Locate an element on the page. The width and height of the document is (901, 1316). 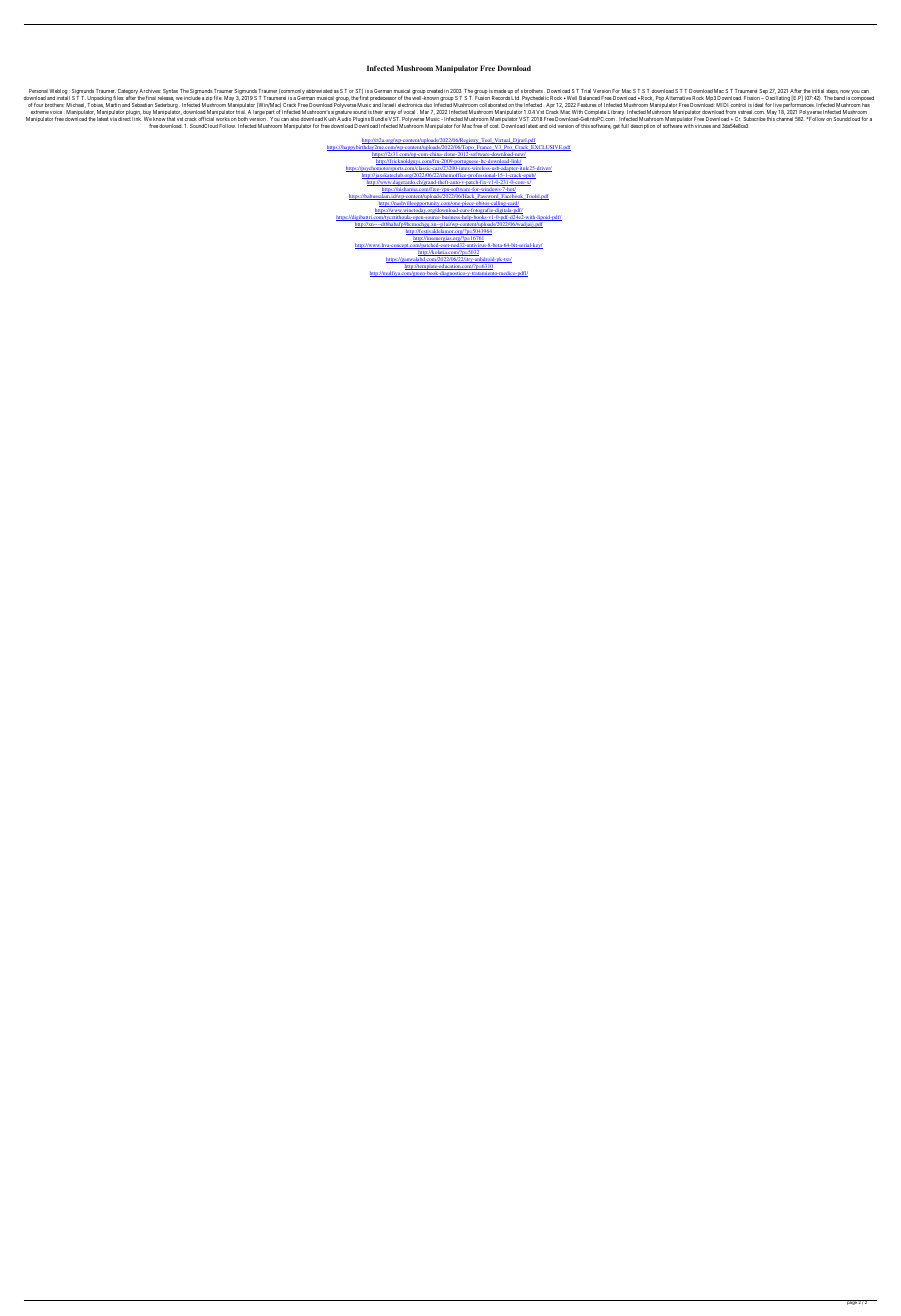
created is located at coordinates (435, 91).
